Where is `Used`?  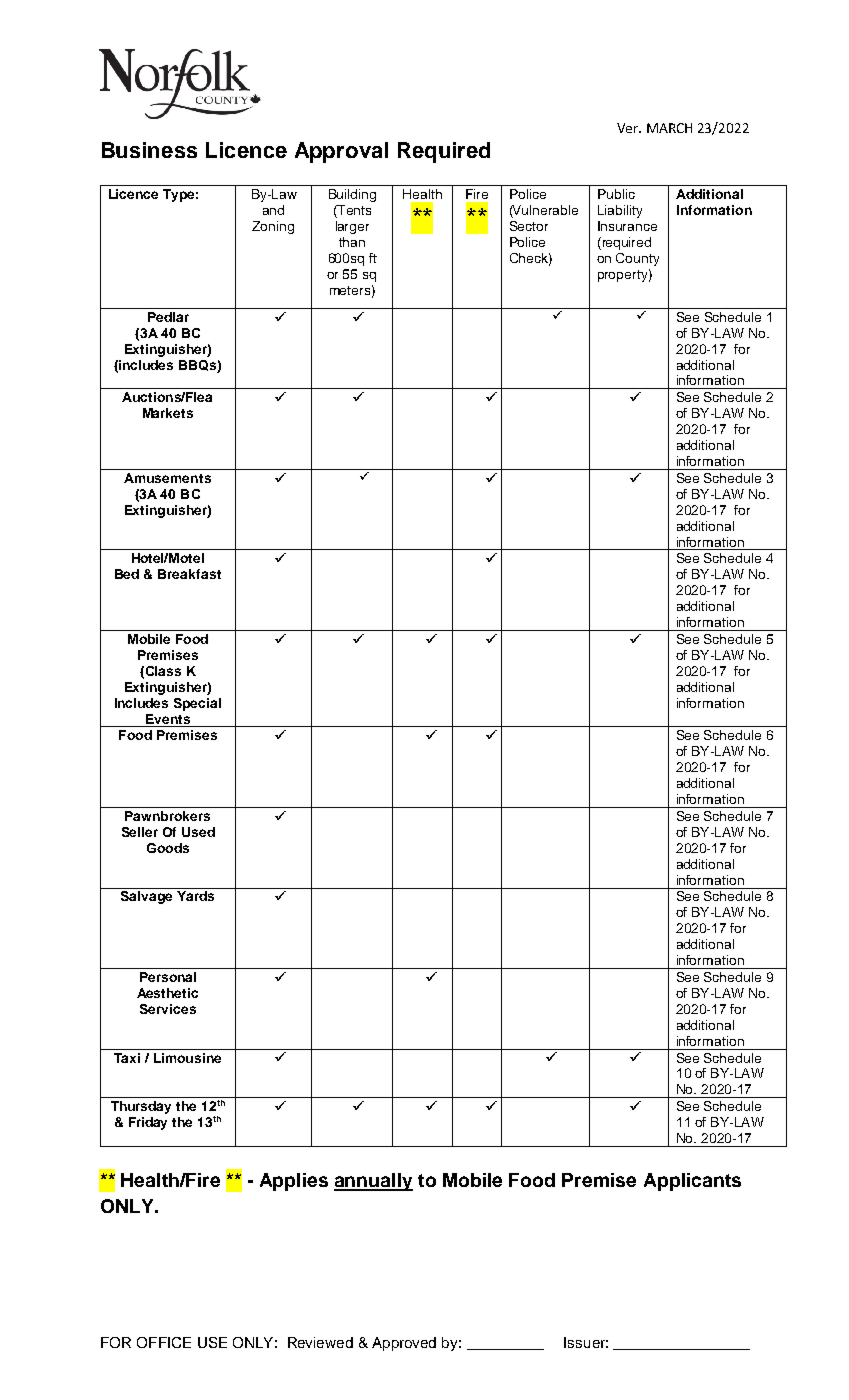 Used is located at coordinates (198, 832).
